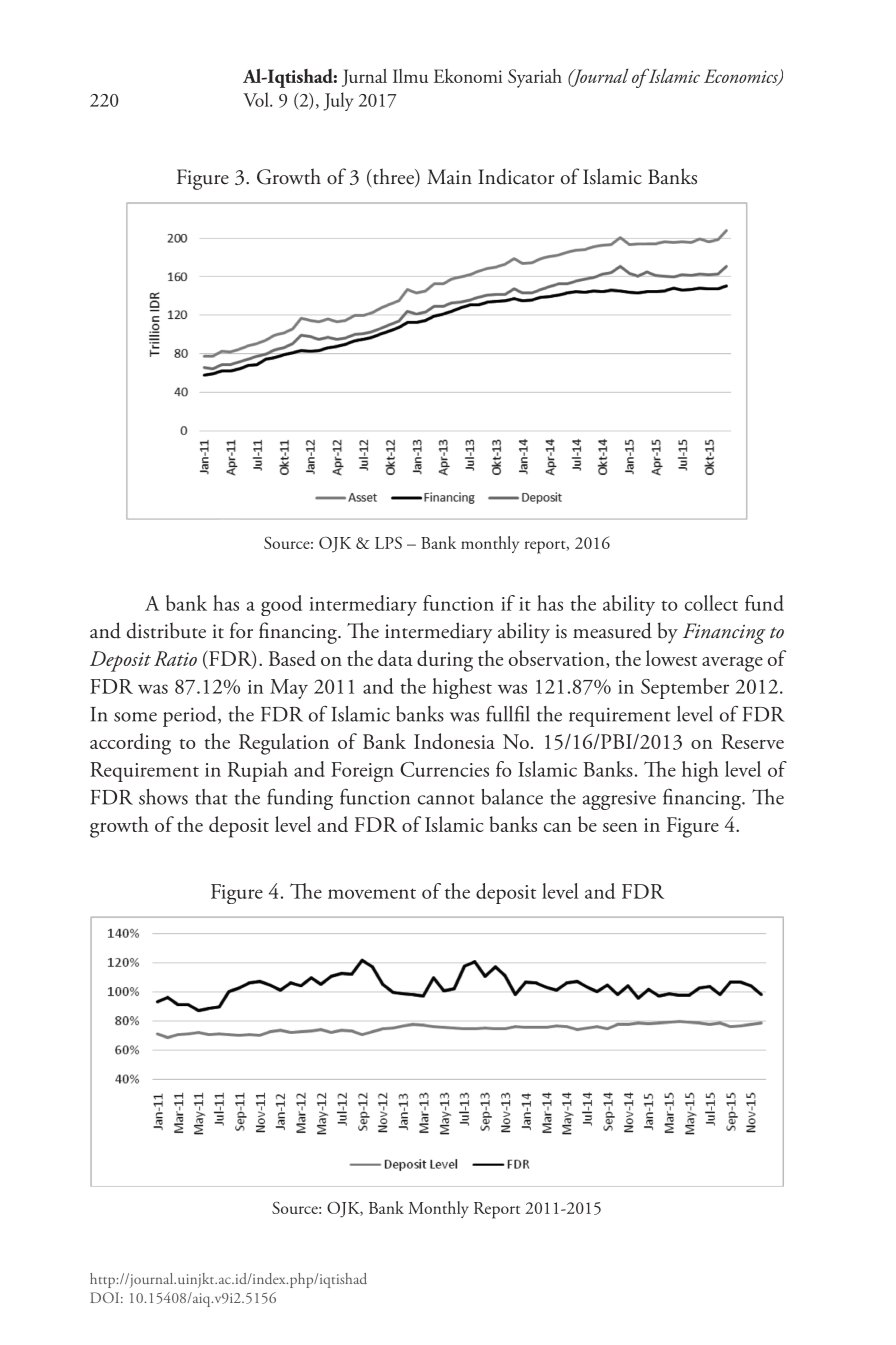 This page has width=896, height=1345. Describe the element at coordinates (281, 605) in the page. I see `good` at that location.
